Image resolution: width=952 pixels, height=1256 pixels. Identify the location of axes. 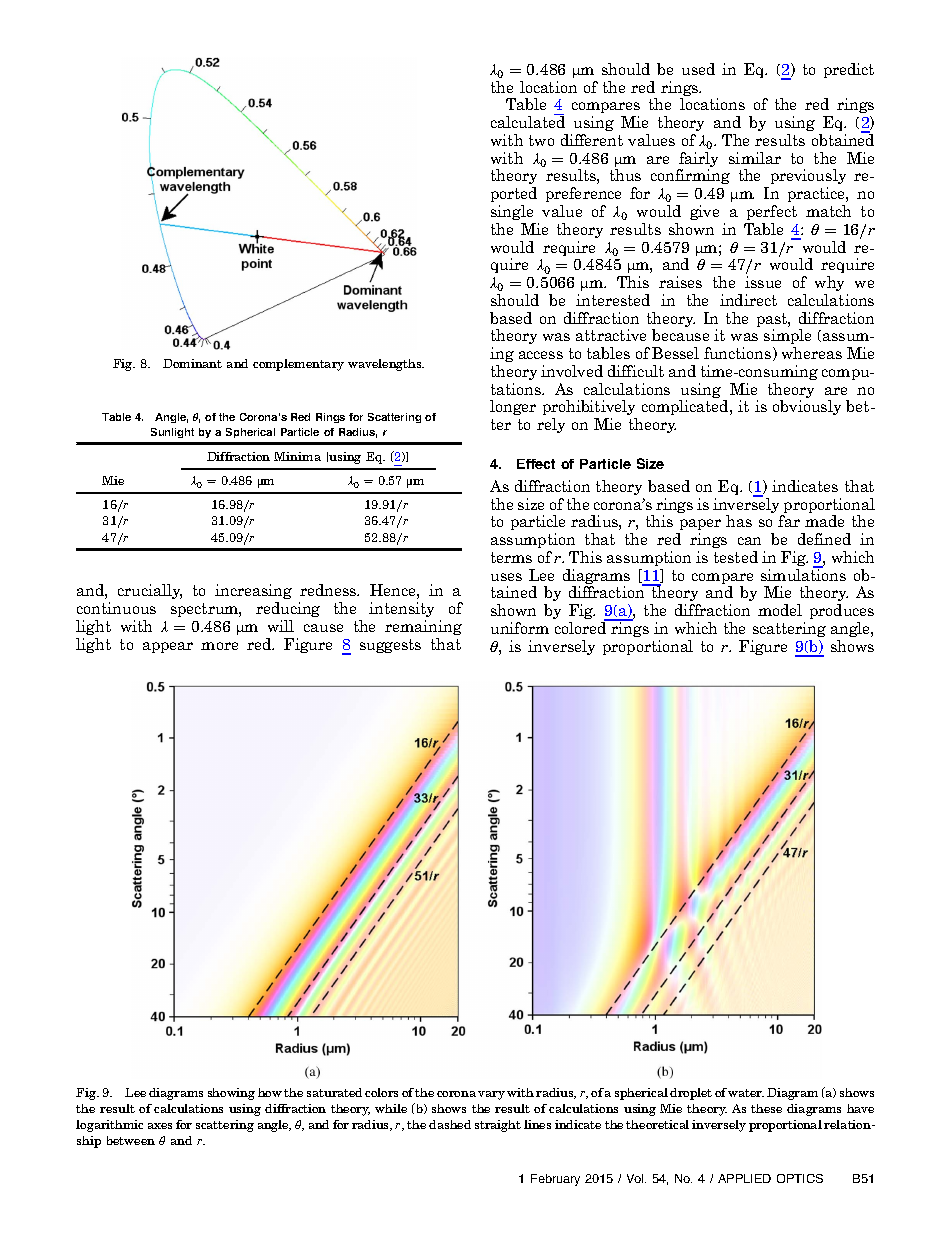
(160, 1126).
